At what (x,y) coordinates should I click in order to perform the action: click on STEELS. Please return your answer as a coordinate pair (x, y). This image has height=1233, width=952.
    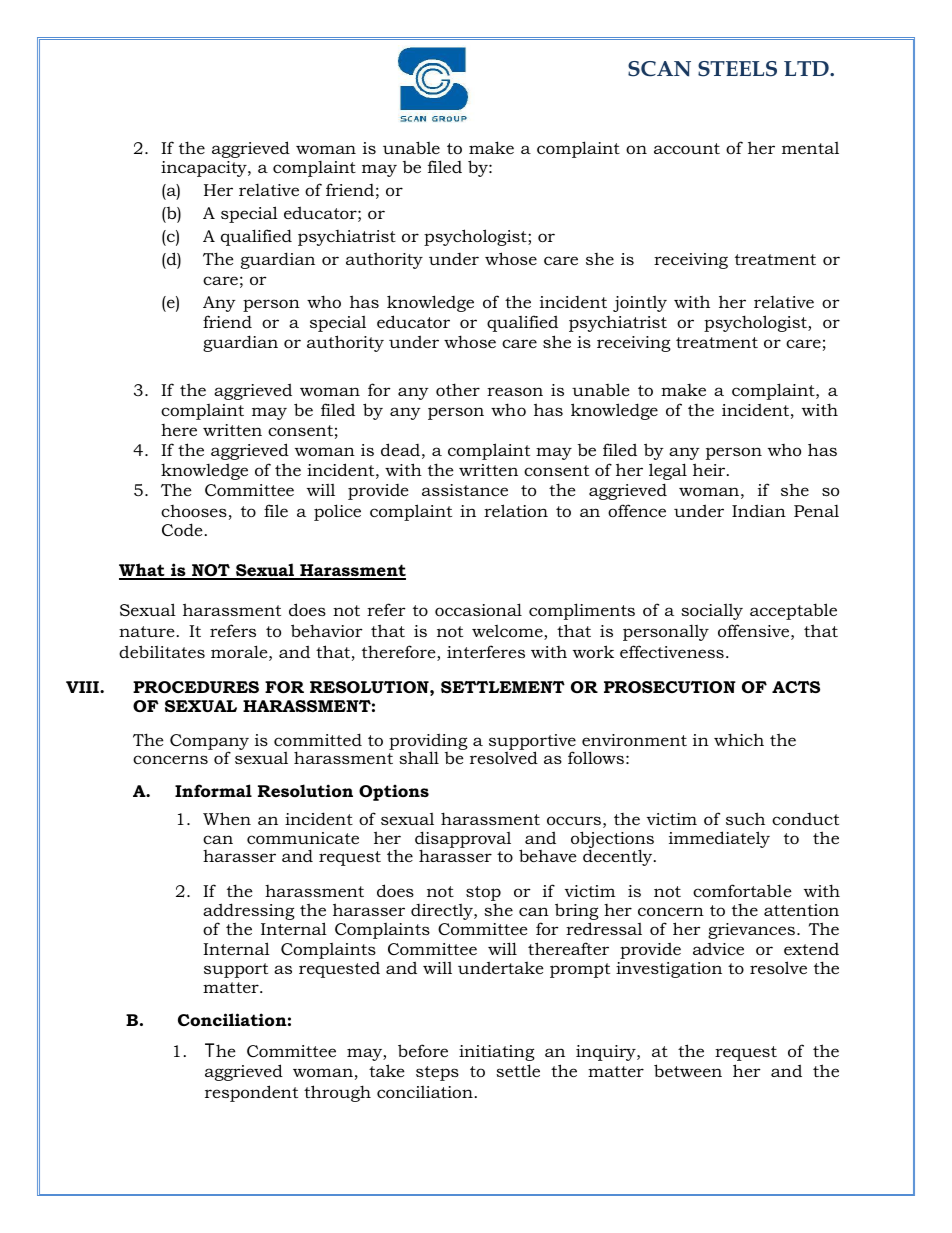
    Looking at the image, I should click on (737, 69).
